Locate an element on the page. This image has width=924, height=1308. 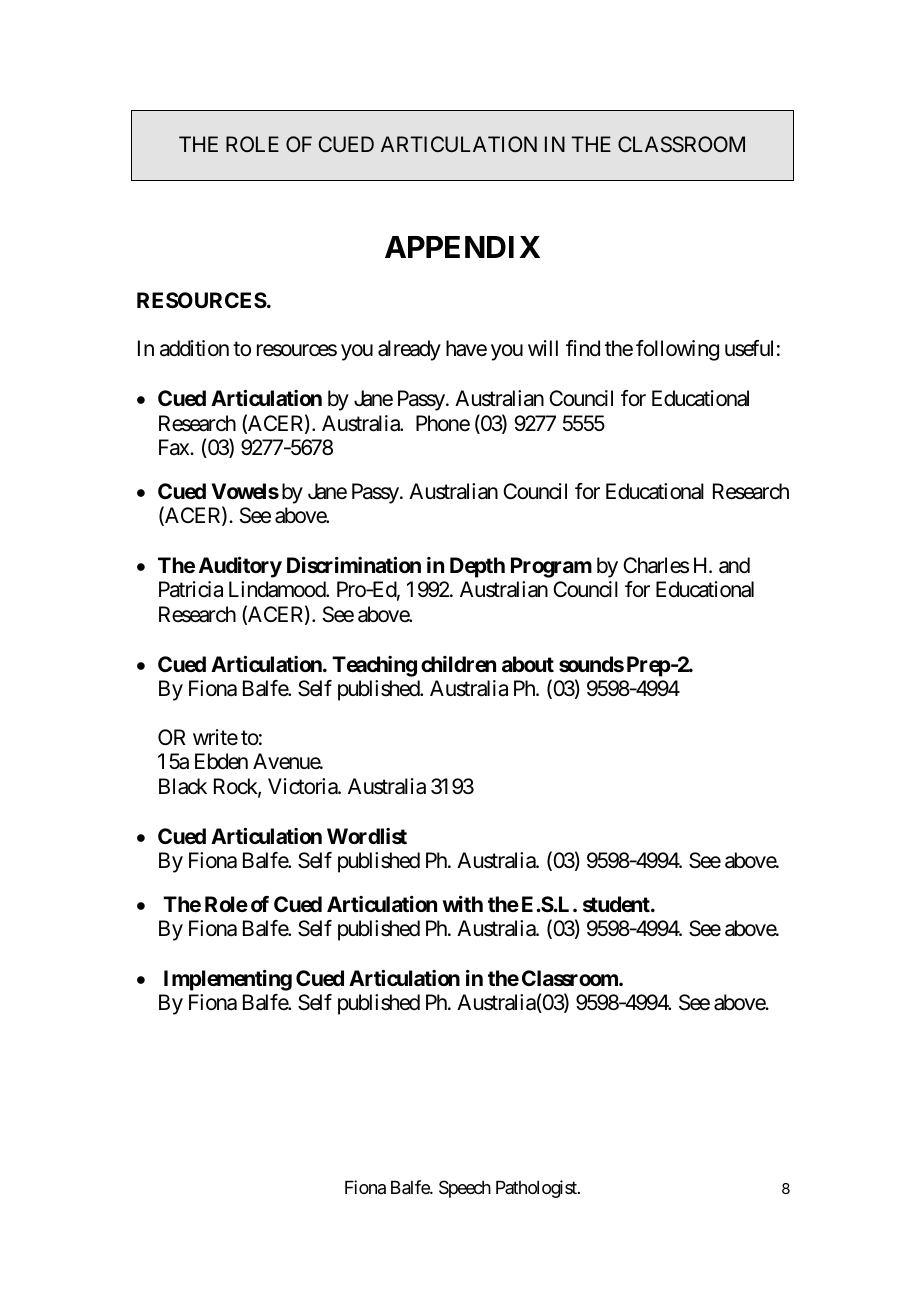
Auditory is located at coordinates (240, 567).
